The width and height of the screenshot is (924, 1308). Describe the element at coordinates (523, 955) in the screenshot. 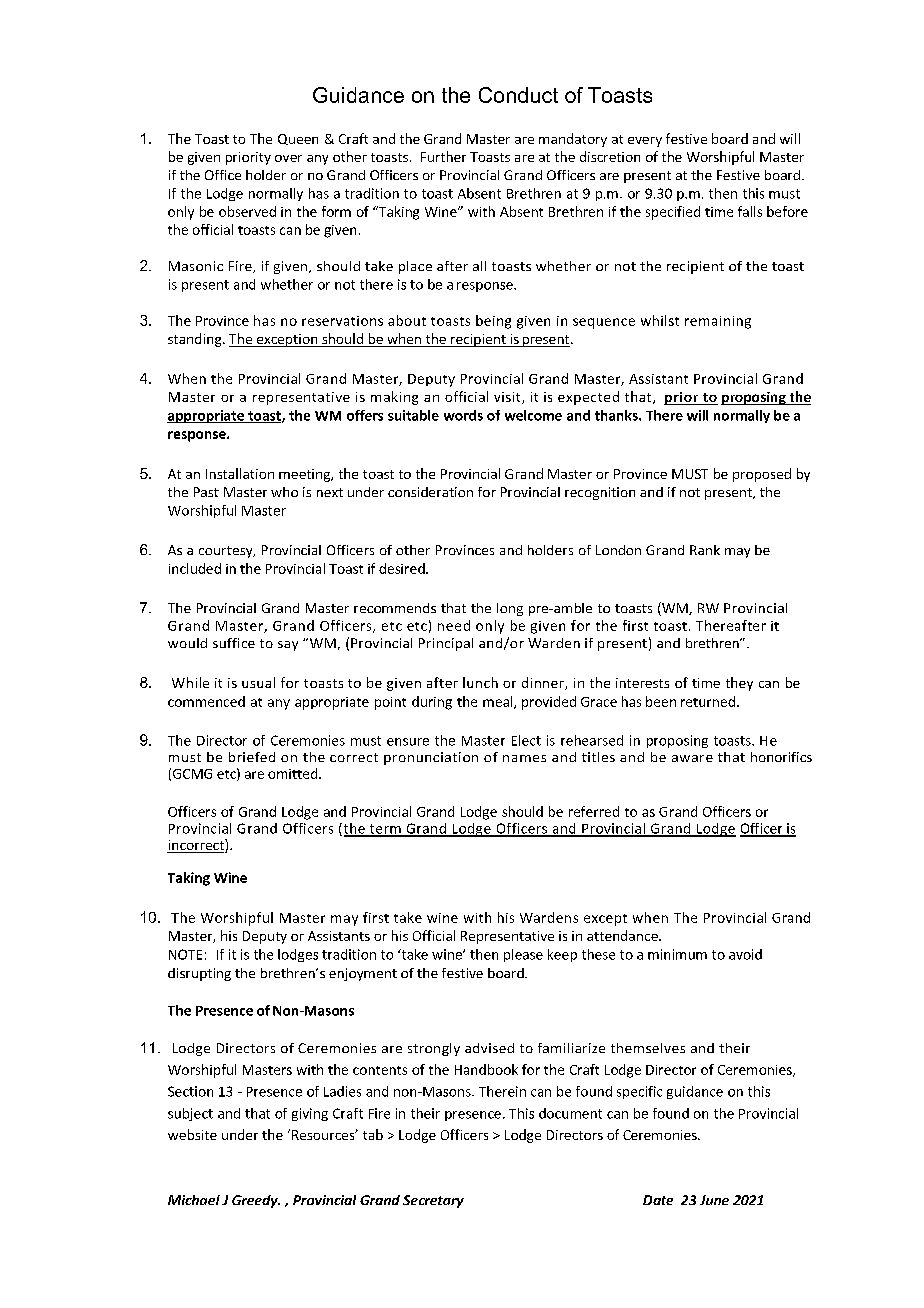

I see `please` at that location.
